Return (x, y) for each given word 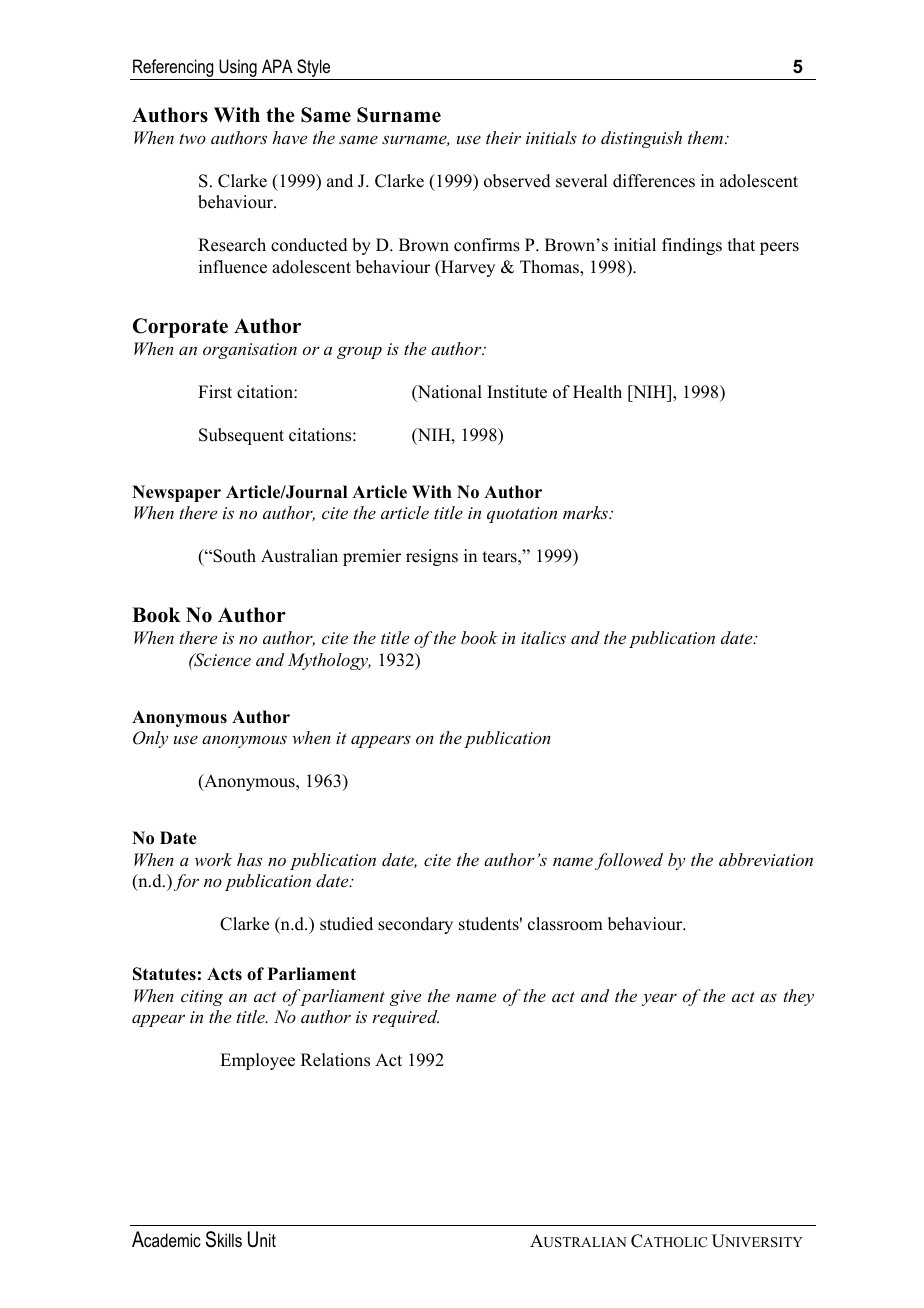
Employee (257, 1061)
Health (597, 392)
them (705, 137)
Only (150, 739)
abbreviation (766, 859)
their (503, 137)
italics (543, 637)
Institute (517, 392)
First (215, 392)
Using (238, 69)
